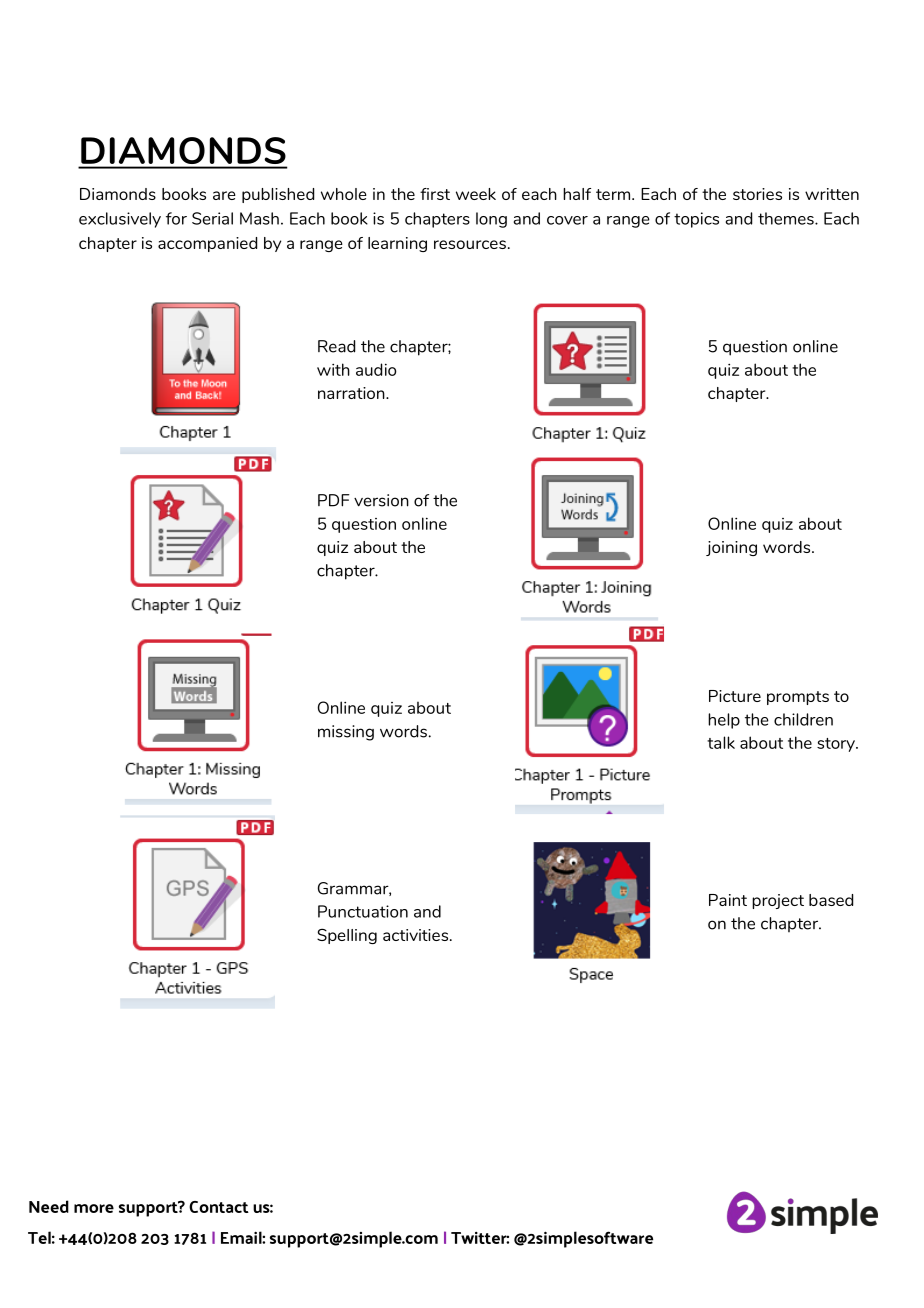 The height and width of the screenshot is (1308, 924). Describe the element at coordinates (381, 500) in the screenshot. I see `version` at that location.
